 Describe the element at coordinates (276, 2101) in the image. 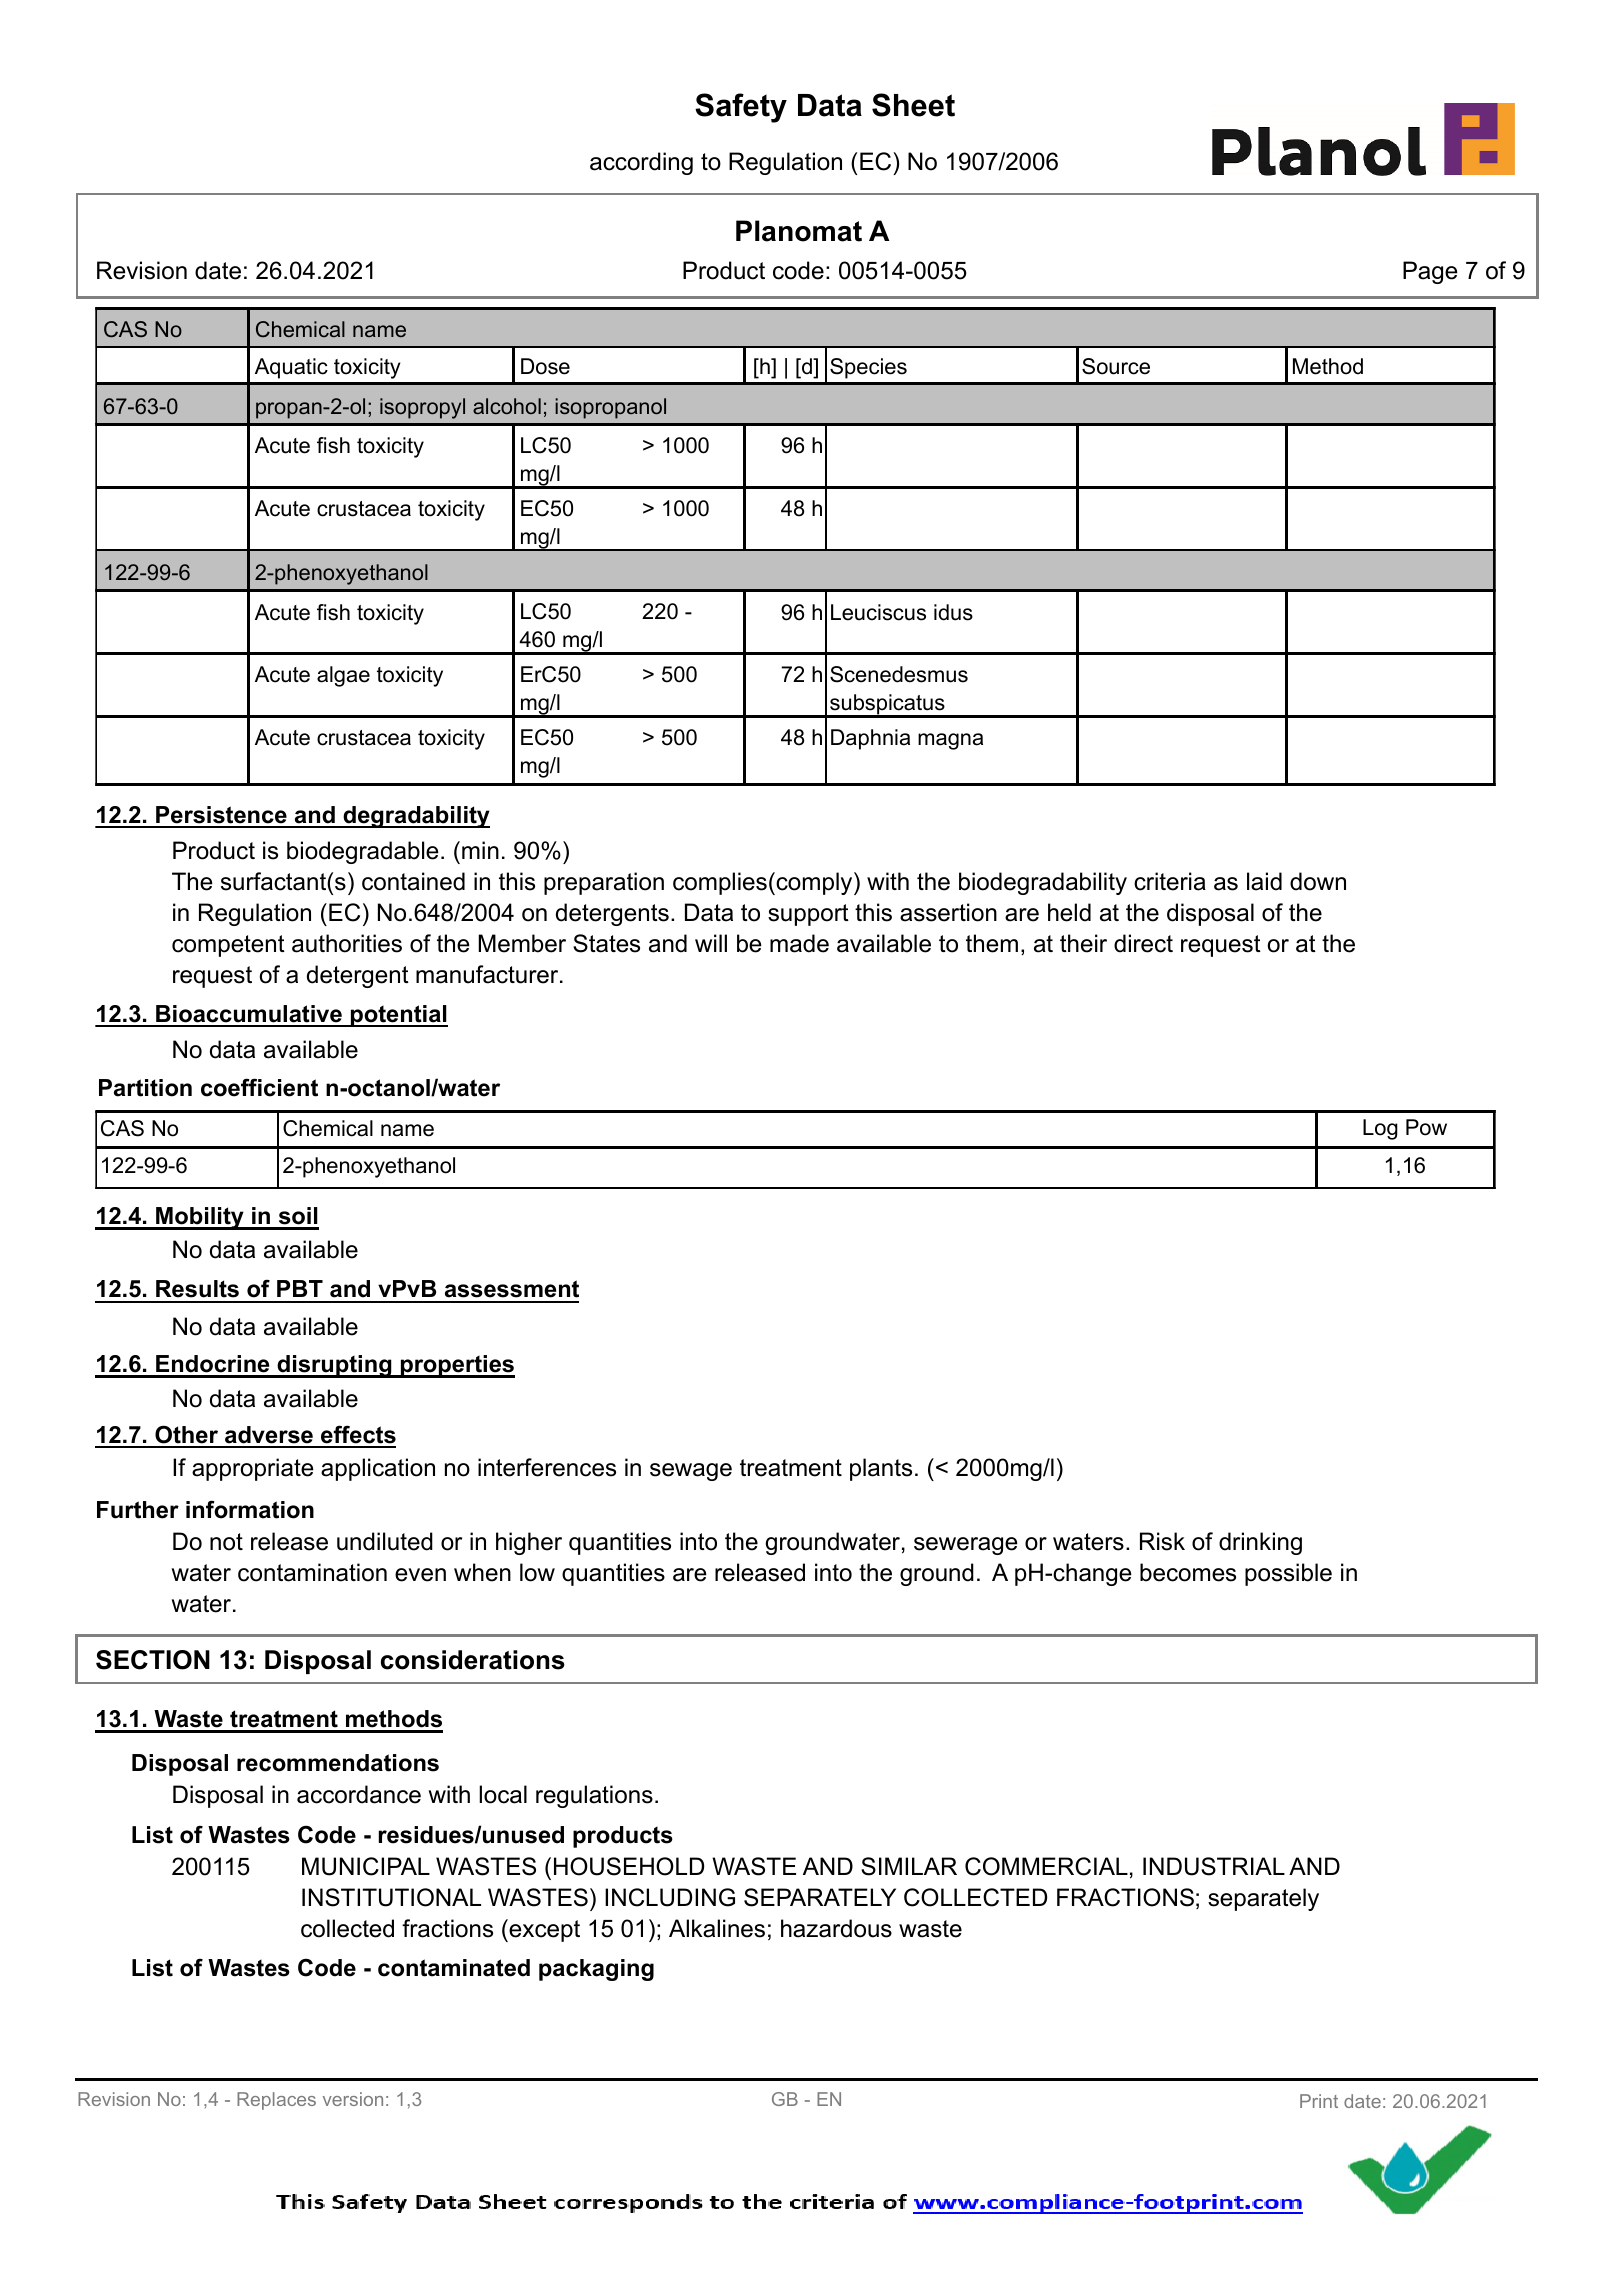

I see `Replaces` at that location.
